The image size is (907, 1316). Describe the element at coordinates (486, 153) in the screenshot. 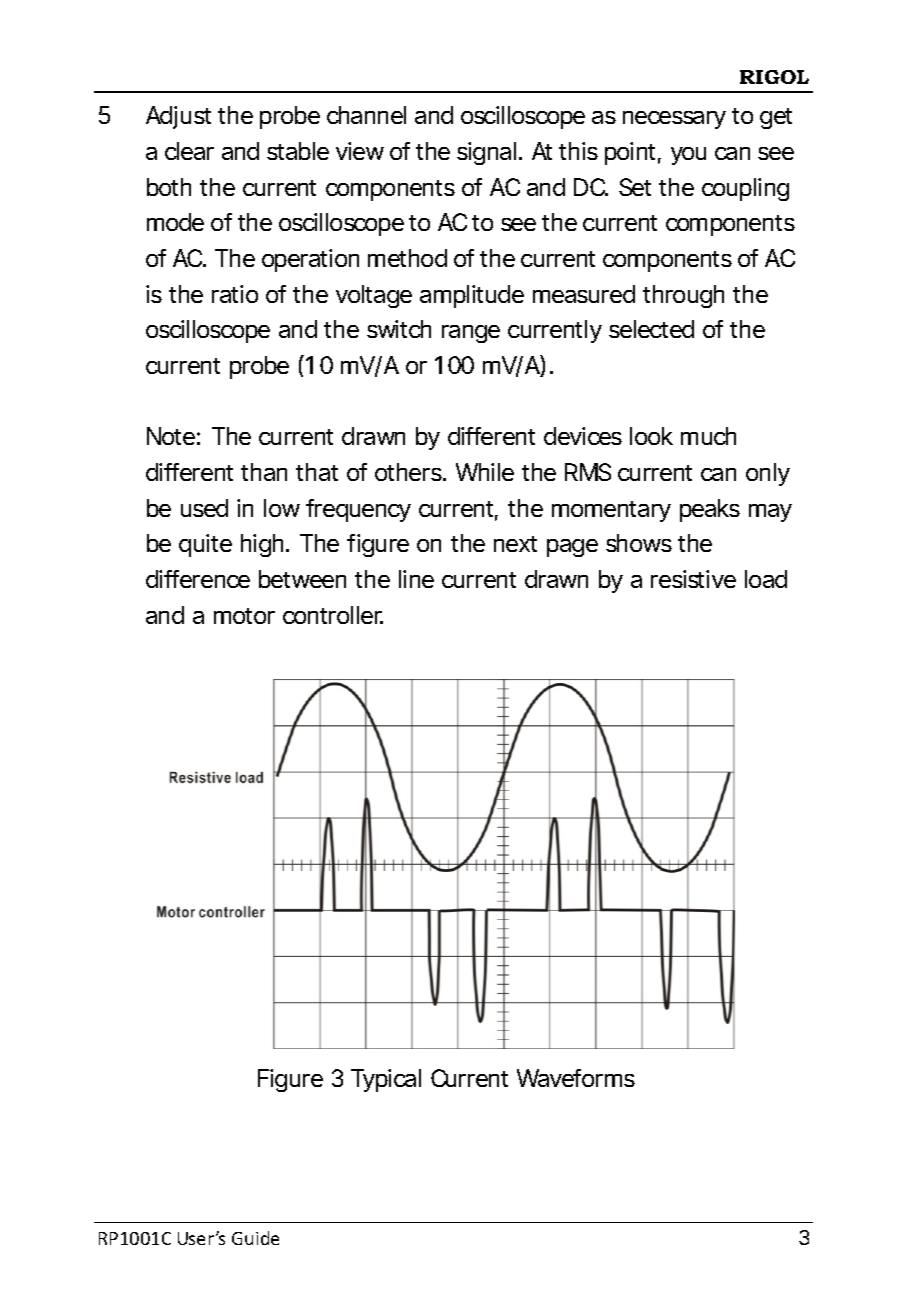

I see `signal` at that location.
